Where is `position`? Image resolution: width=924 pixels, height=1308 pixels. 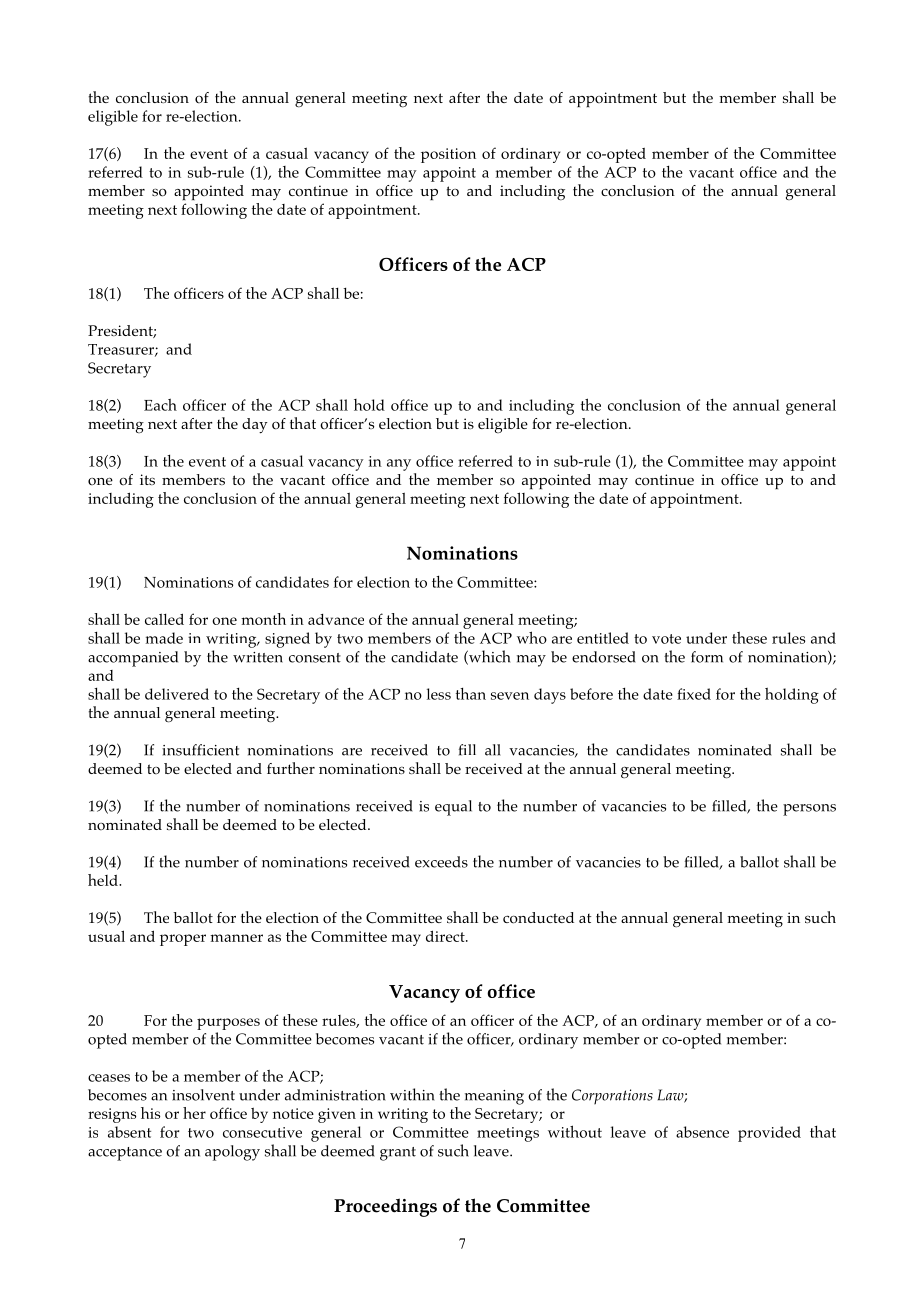 position is located at coordinates (448, 155).
